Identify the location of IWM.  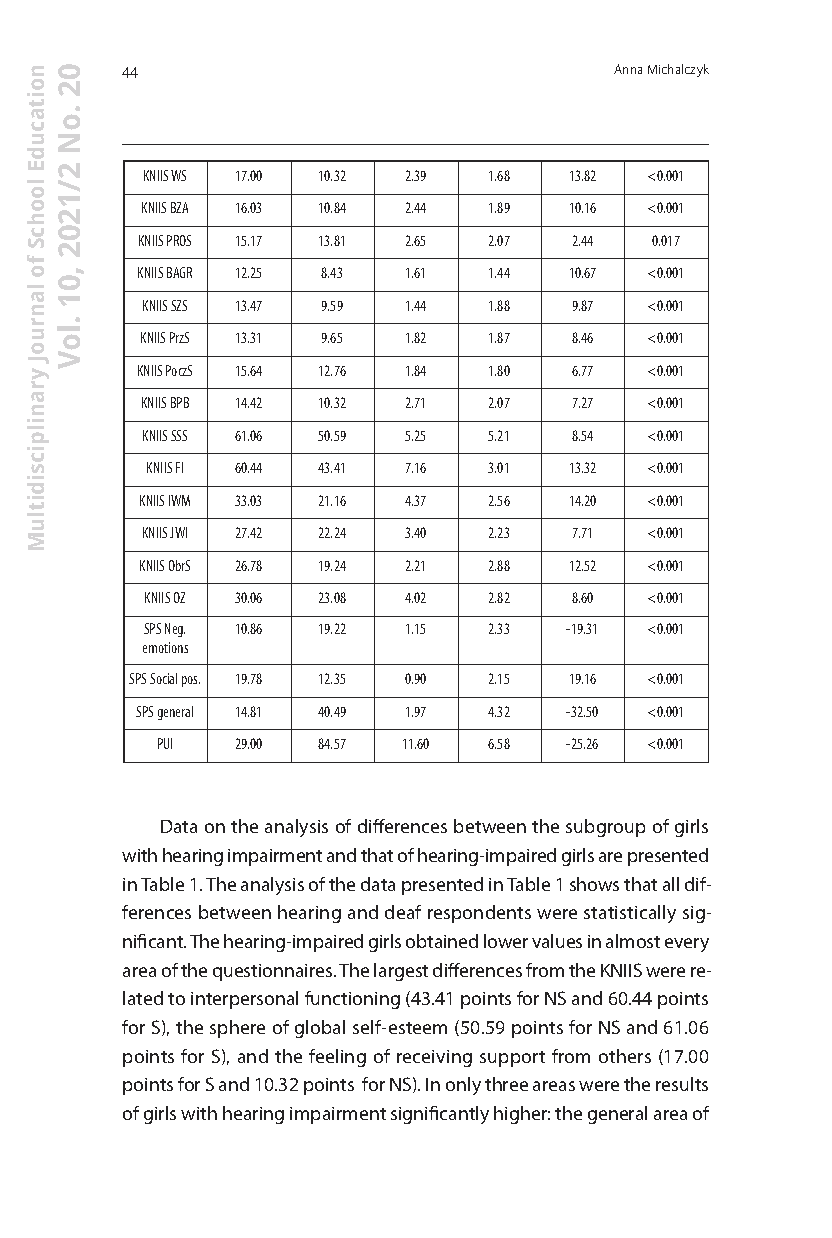
(179, 500).
